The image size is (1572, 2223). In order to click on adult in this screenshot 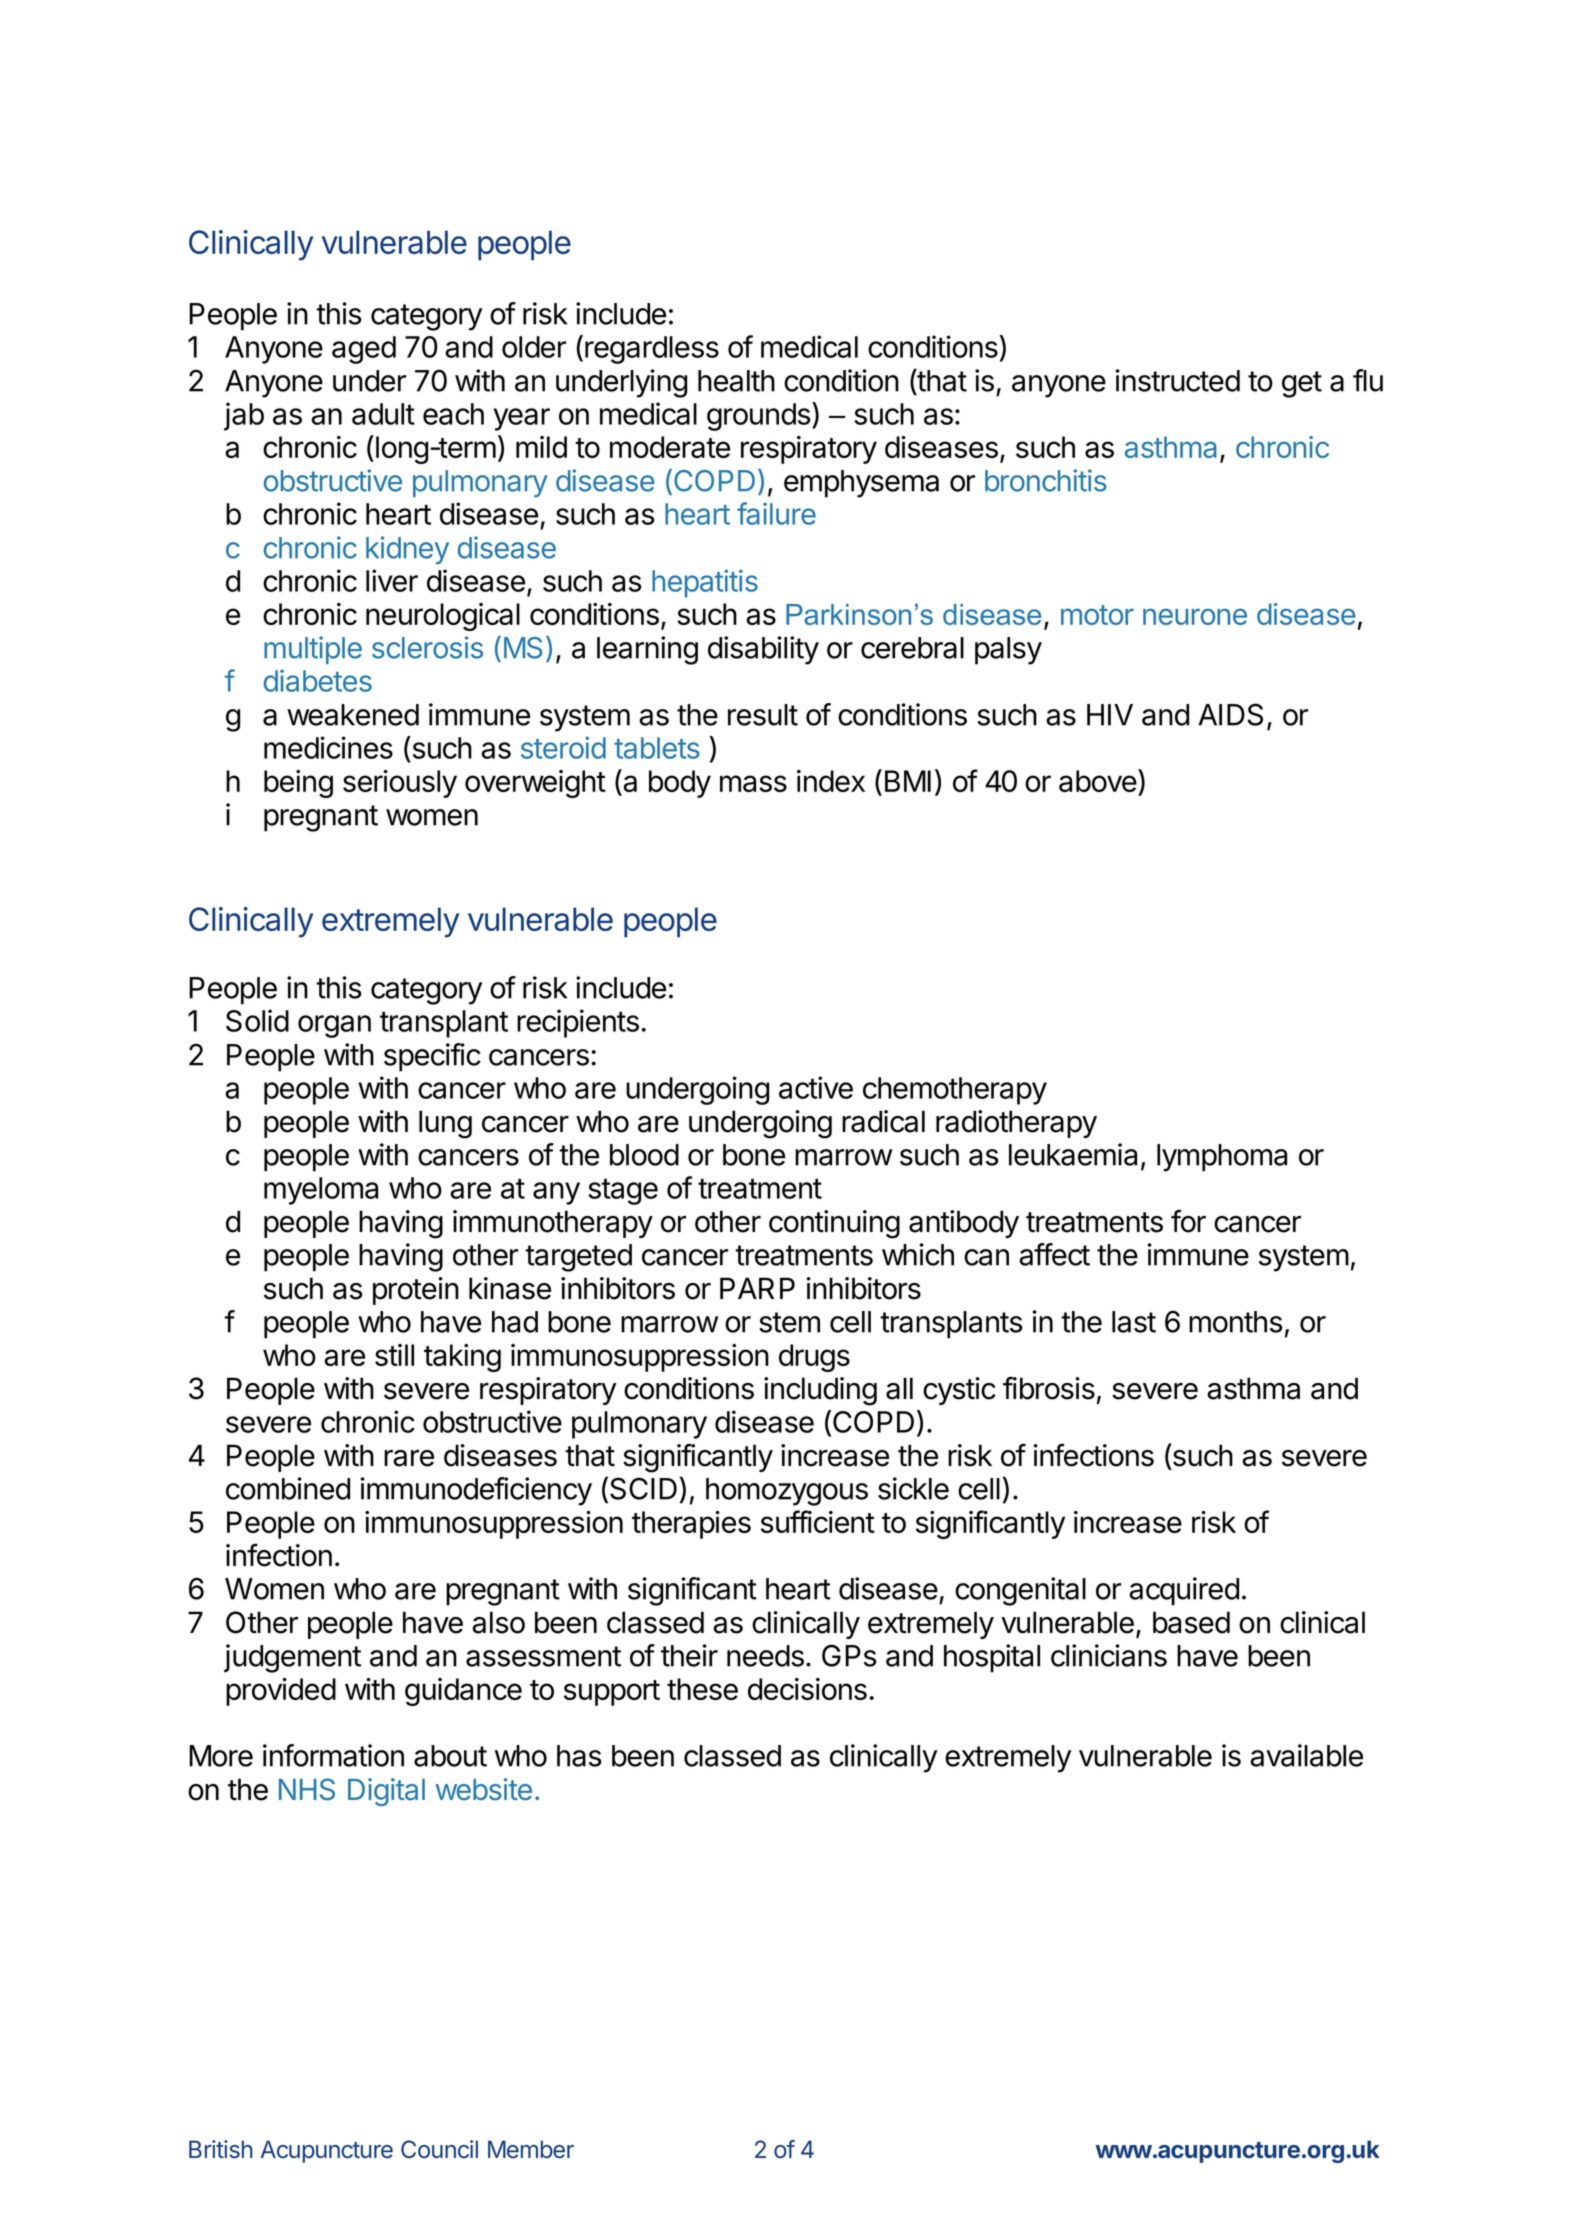, I will do `click(383, 414)`.
